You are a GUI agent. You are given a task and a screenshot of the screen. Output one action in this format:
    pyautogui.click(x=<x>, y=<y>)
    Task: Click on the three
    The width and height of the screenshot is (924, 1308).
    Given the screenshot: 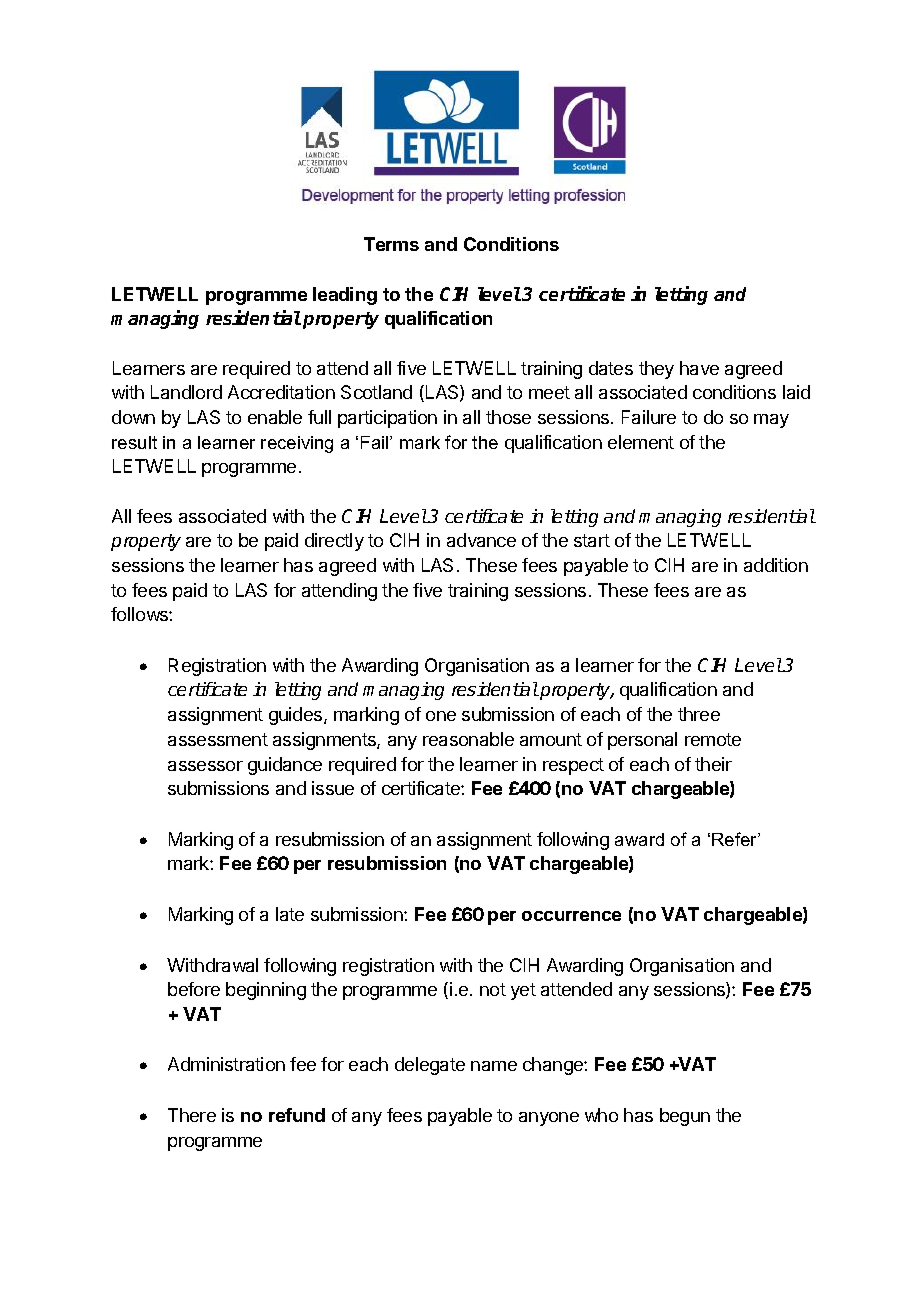 What is the action you would take?
    pyautogui.click(x=699, y=714)
